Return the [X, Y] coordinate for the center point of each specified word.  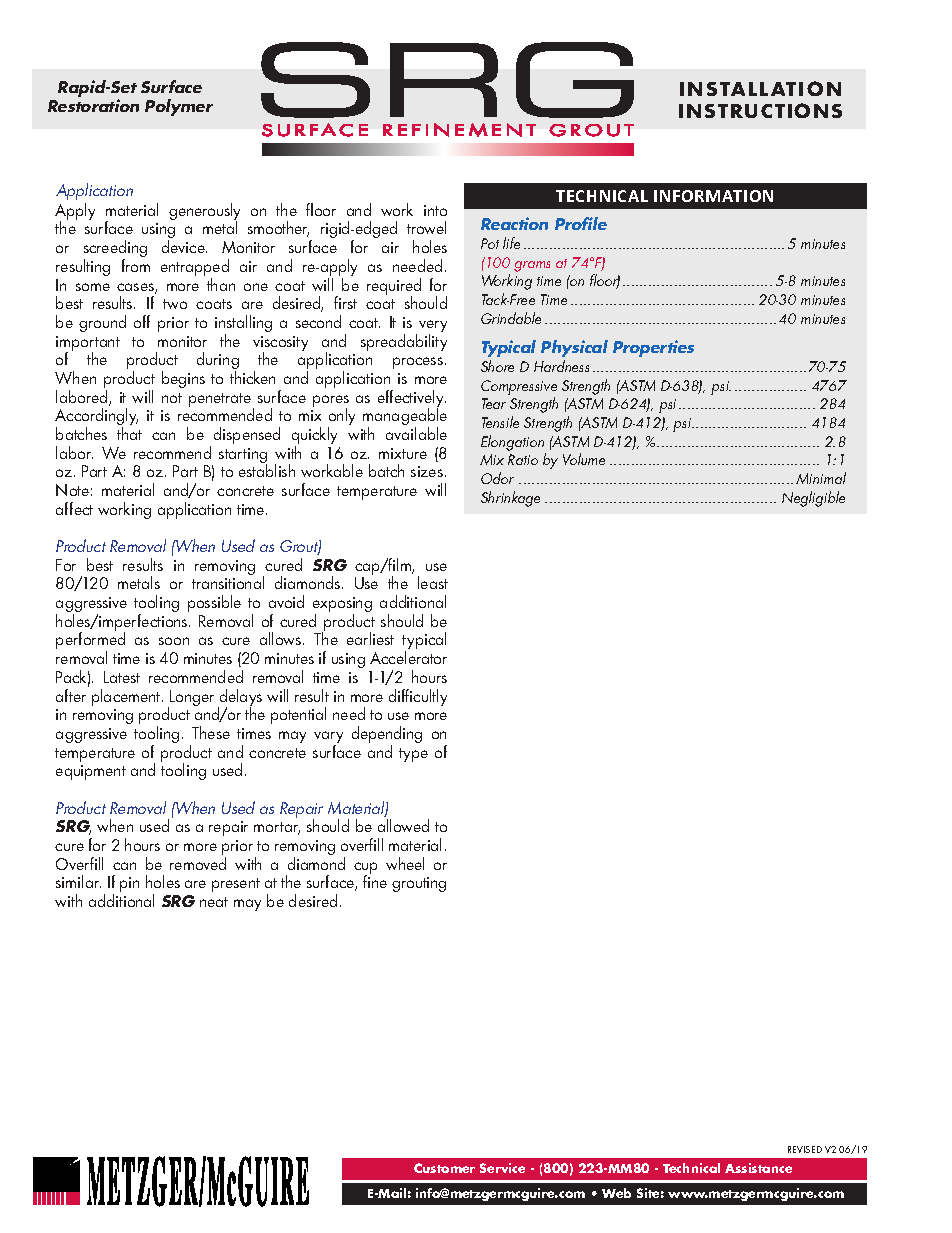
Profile [581, 223]
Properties [653, 348]
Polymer [179, 107]
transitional [228, 582]
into [435, 210]
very [433, 327]
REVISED [805, 1149]
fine [375, 880]
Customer [444, 1168]
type [413, 755]
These [211, 732]
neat [214, 902]
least [433, 582]
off [142, 321]
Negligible [813, 499]
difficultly [418, 697]
